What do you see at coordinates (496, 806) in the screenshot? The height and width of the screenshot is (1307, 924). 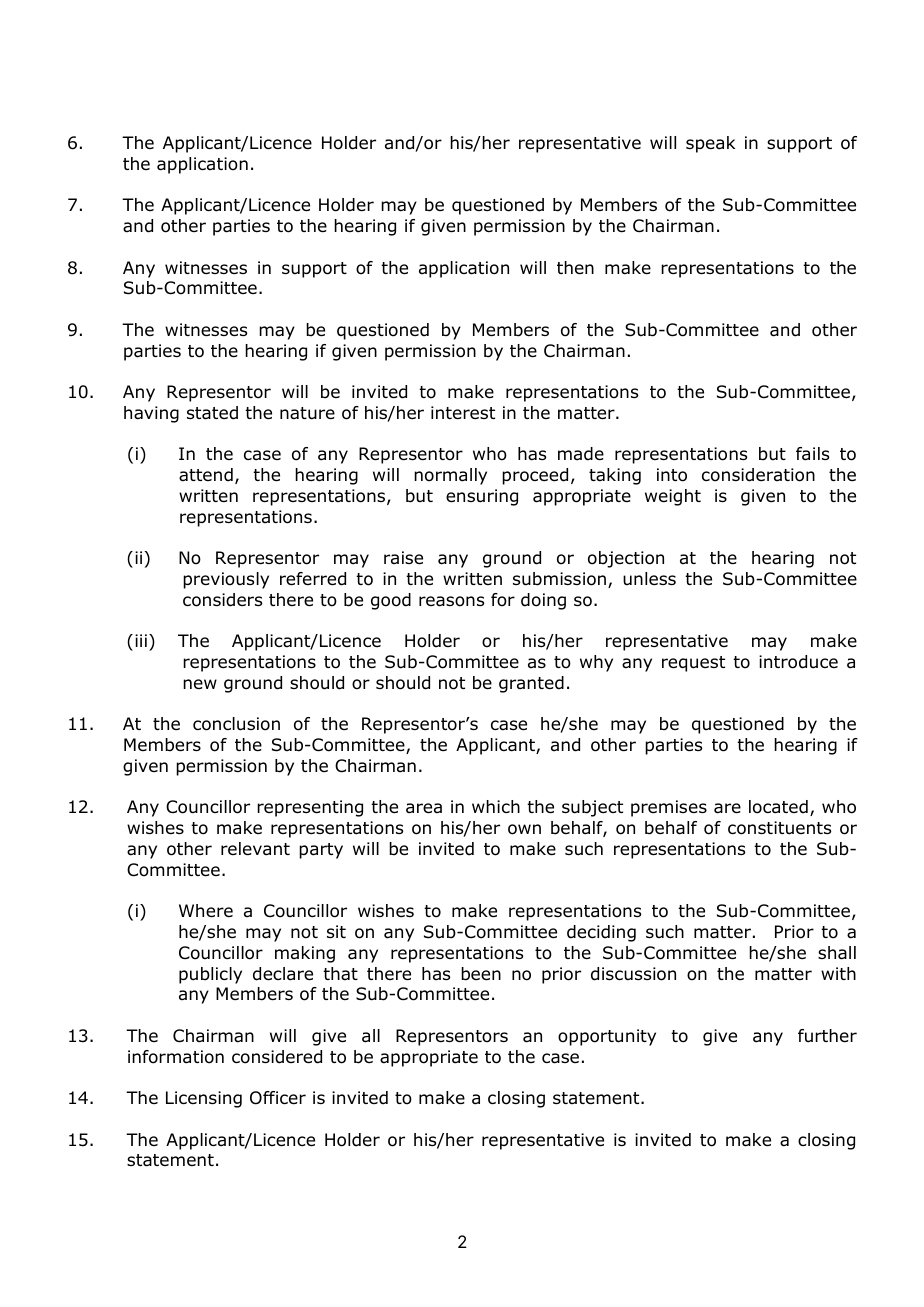 I see `which` at bounding box center [496, 806].
